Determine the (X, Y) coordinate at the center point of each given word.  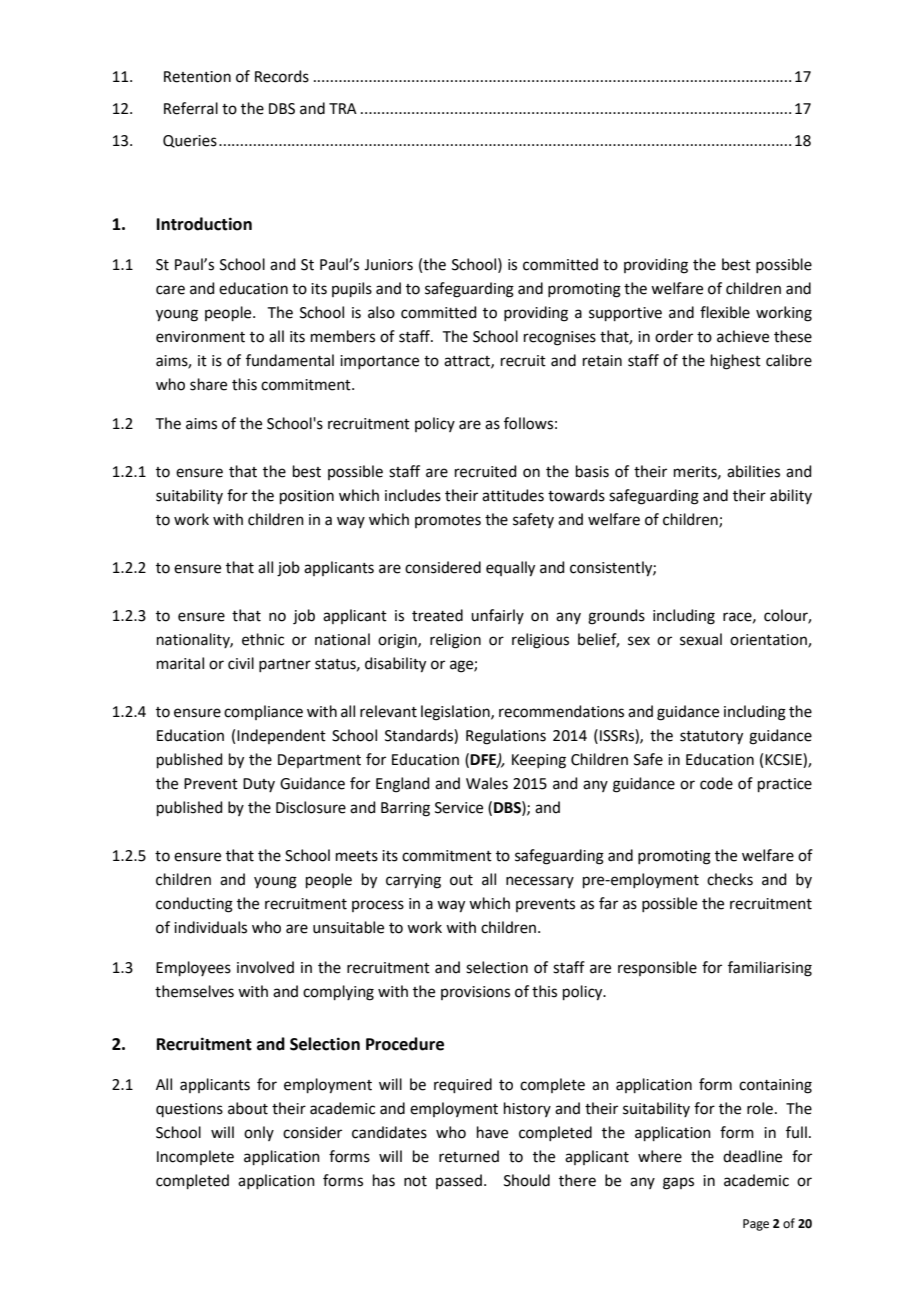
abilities (753, 471)
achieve (743, 336)
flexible (725, 312)
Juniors (388, 265)
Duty (259, 785)
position (307, 497)
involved (265, 967)
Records (282, 76)
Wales (487, 783)
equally (510, 569)
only (259, 1133)
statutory (711, 738)
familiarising (770, 969)
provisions (475, 993)
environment (200, 337)
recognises (560, 338)
